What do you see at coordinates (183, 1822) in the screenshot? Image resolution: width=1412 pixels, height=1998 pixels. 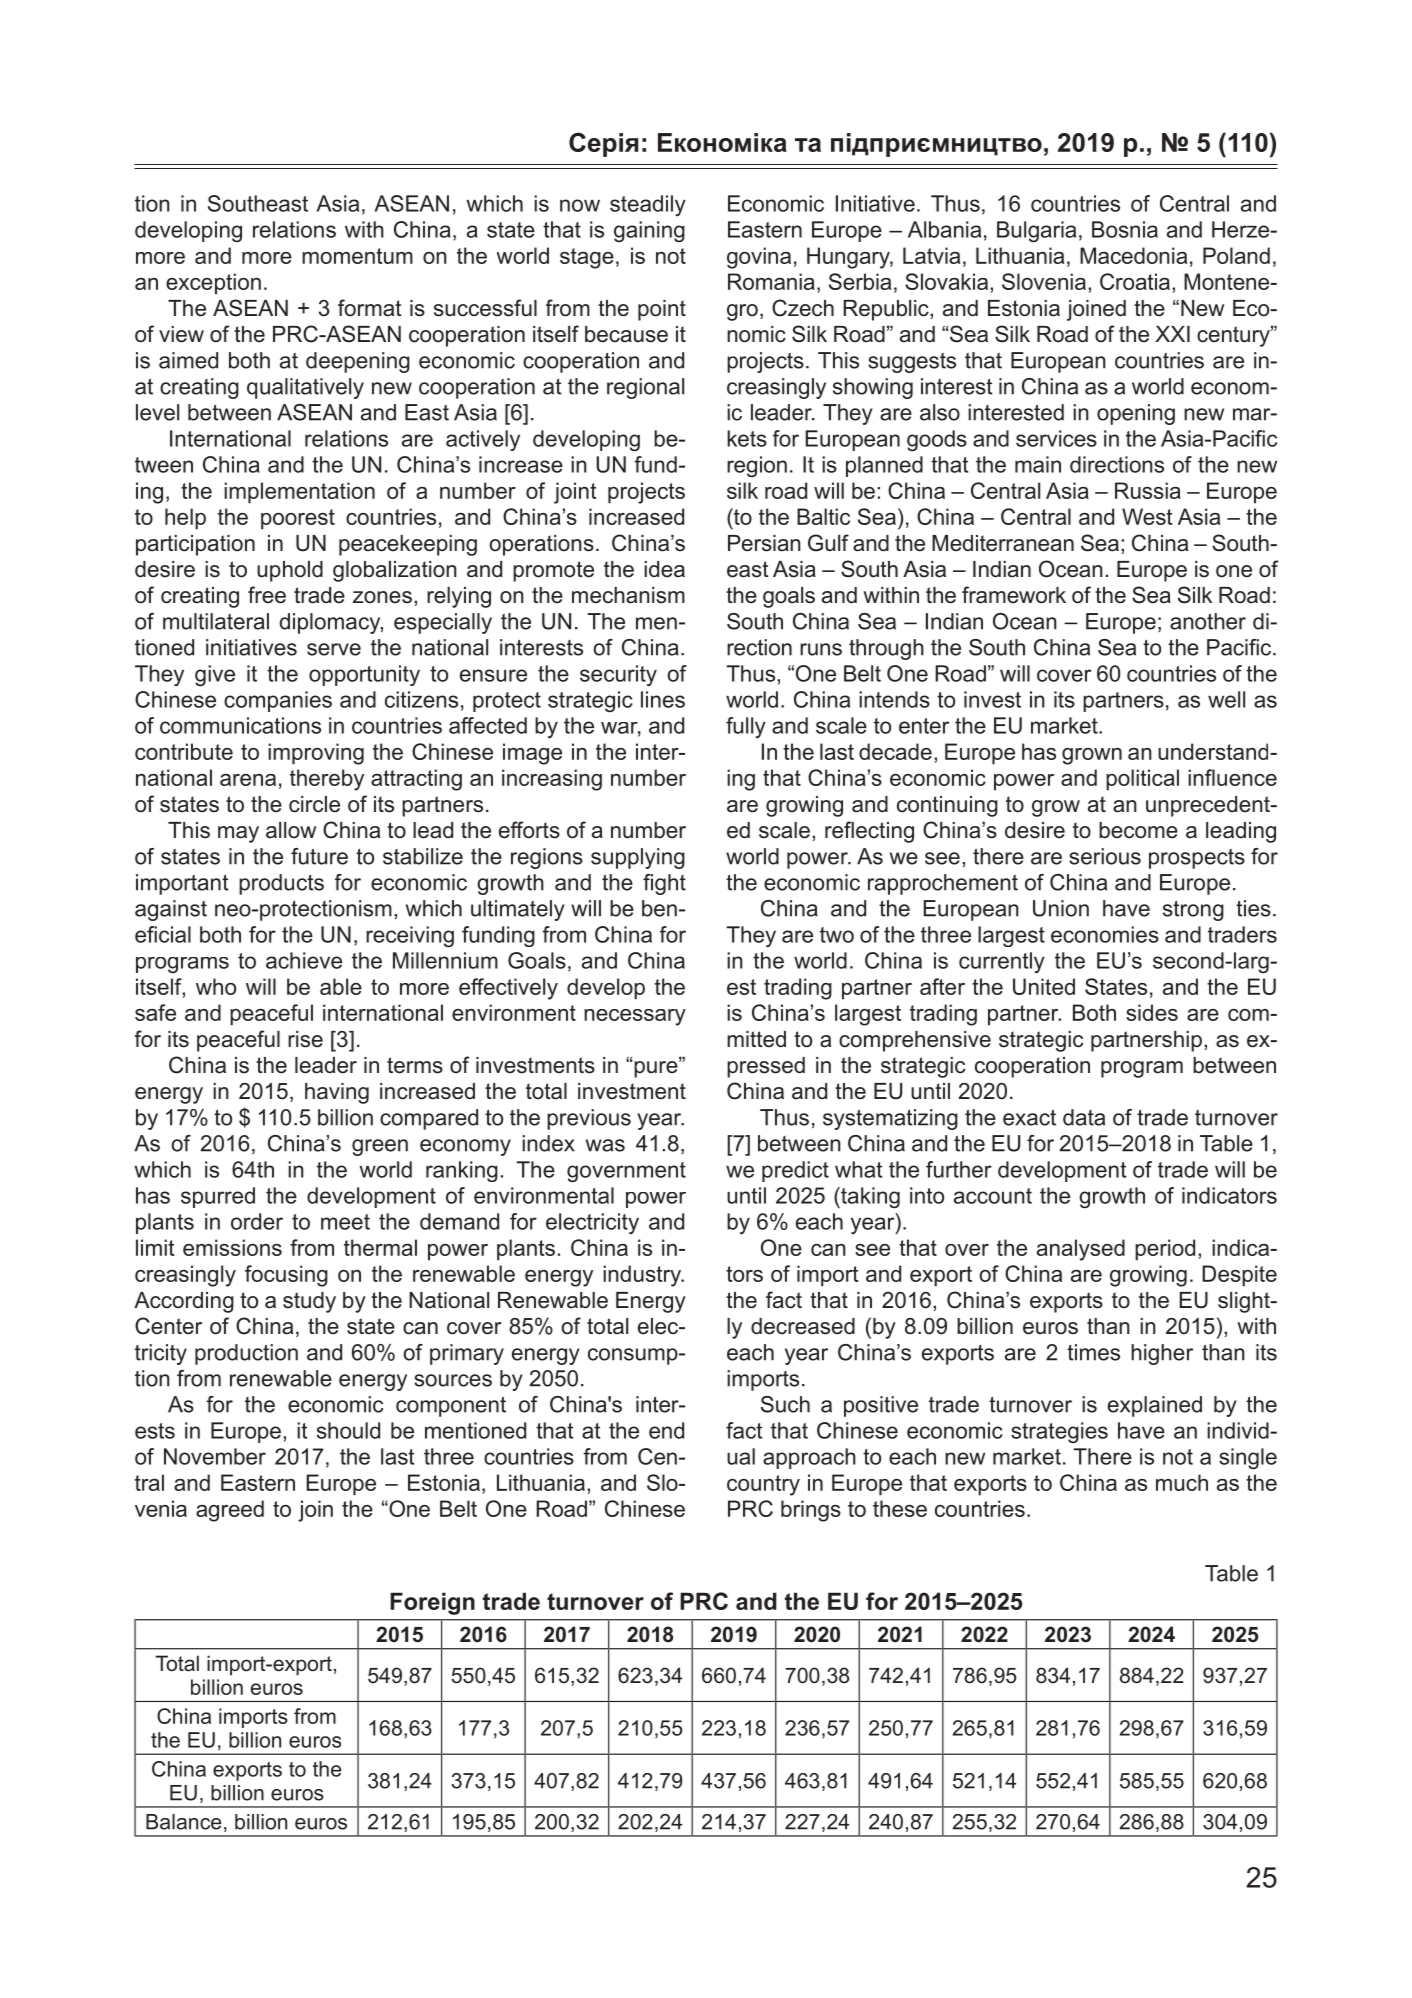 I see `Balance` at bounding box center [183, 1822].
